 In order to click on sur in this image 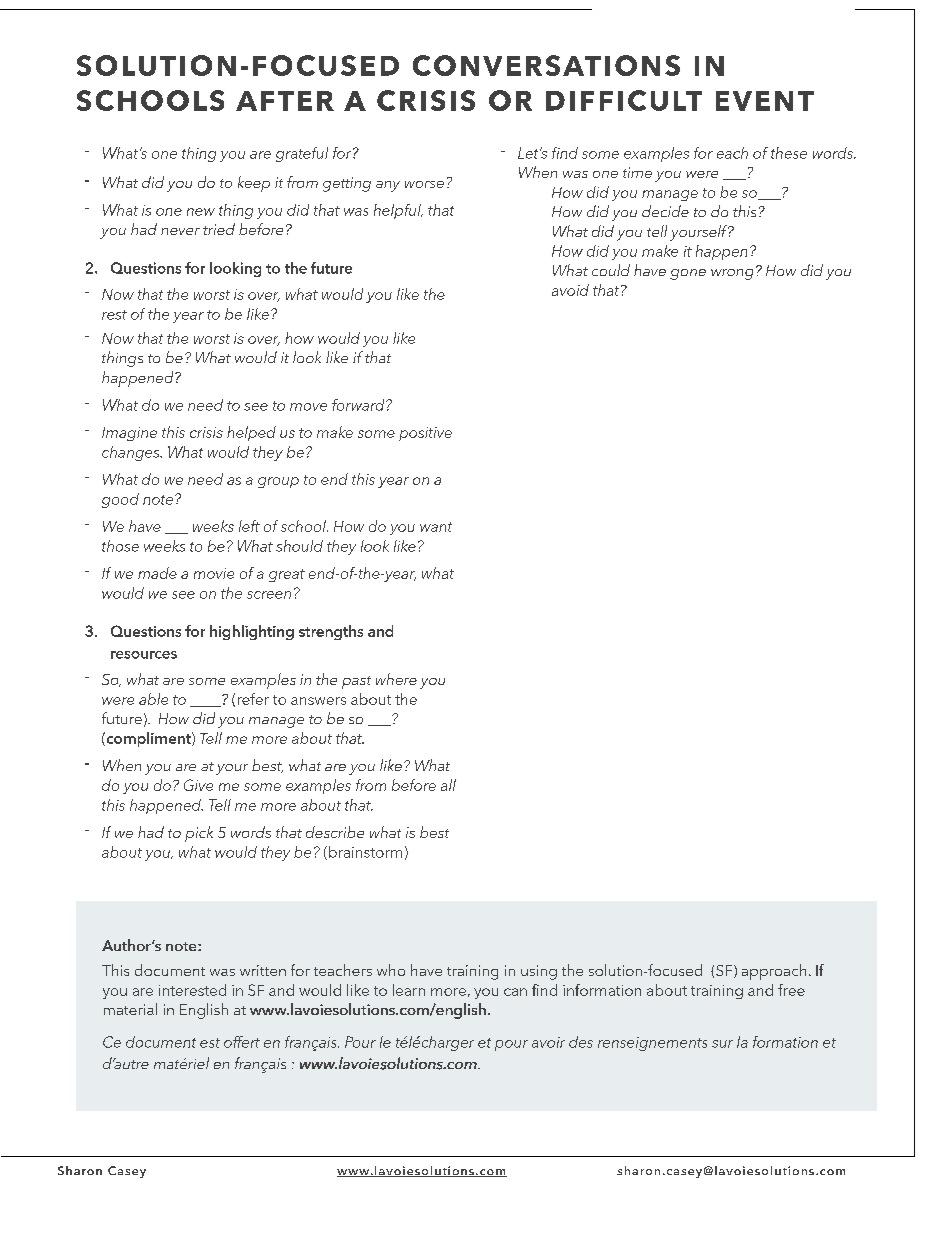, I will do `click(722, 1044)`.
